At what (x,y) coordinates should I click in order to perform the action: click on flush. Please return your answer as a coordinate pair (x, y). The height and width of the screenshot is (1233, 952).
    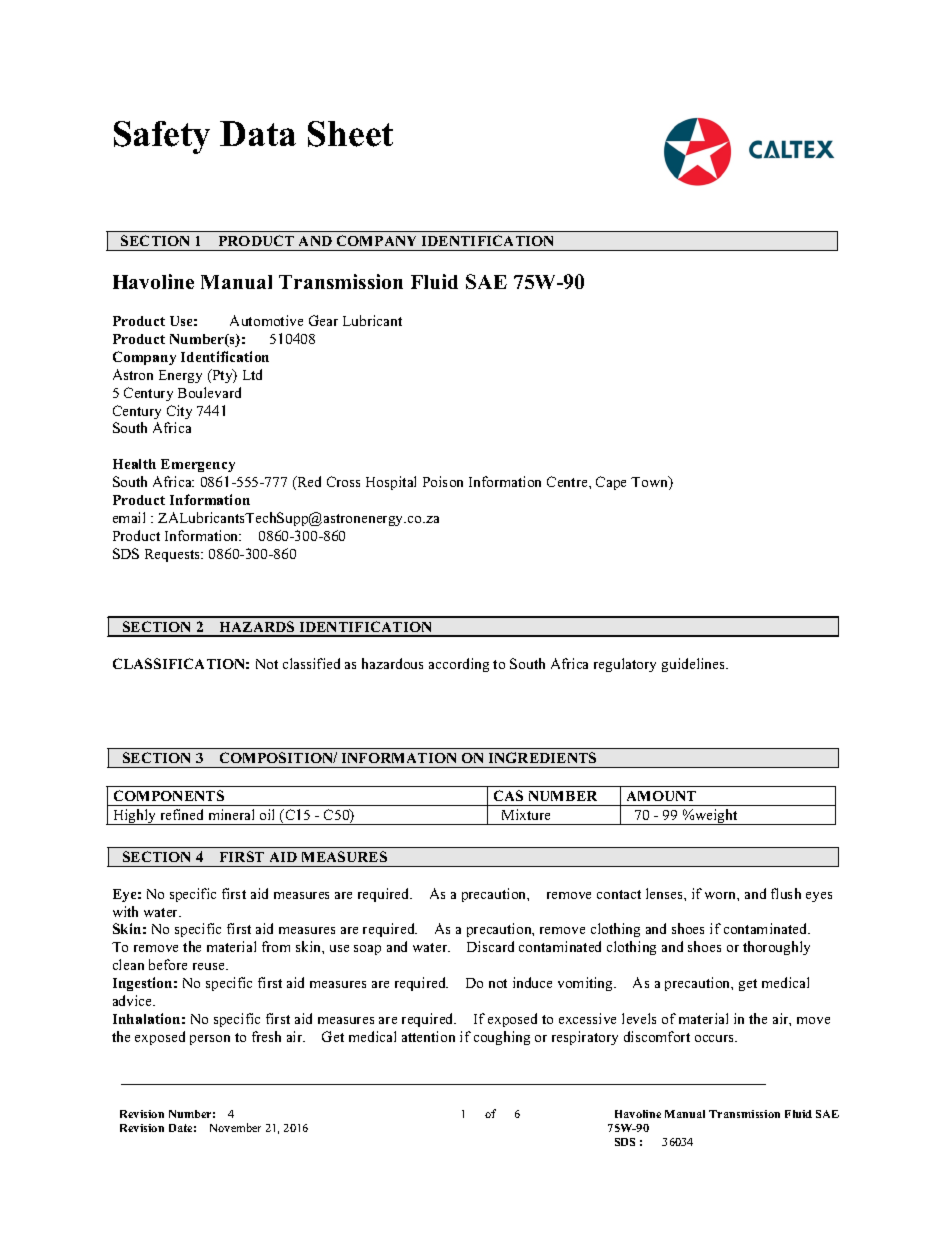
    Looking at the image, I should click on (786, 893).
